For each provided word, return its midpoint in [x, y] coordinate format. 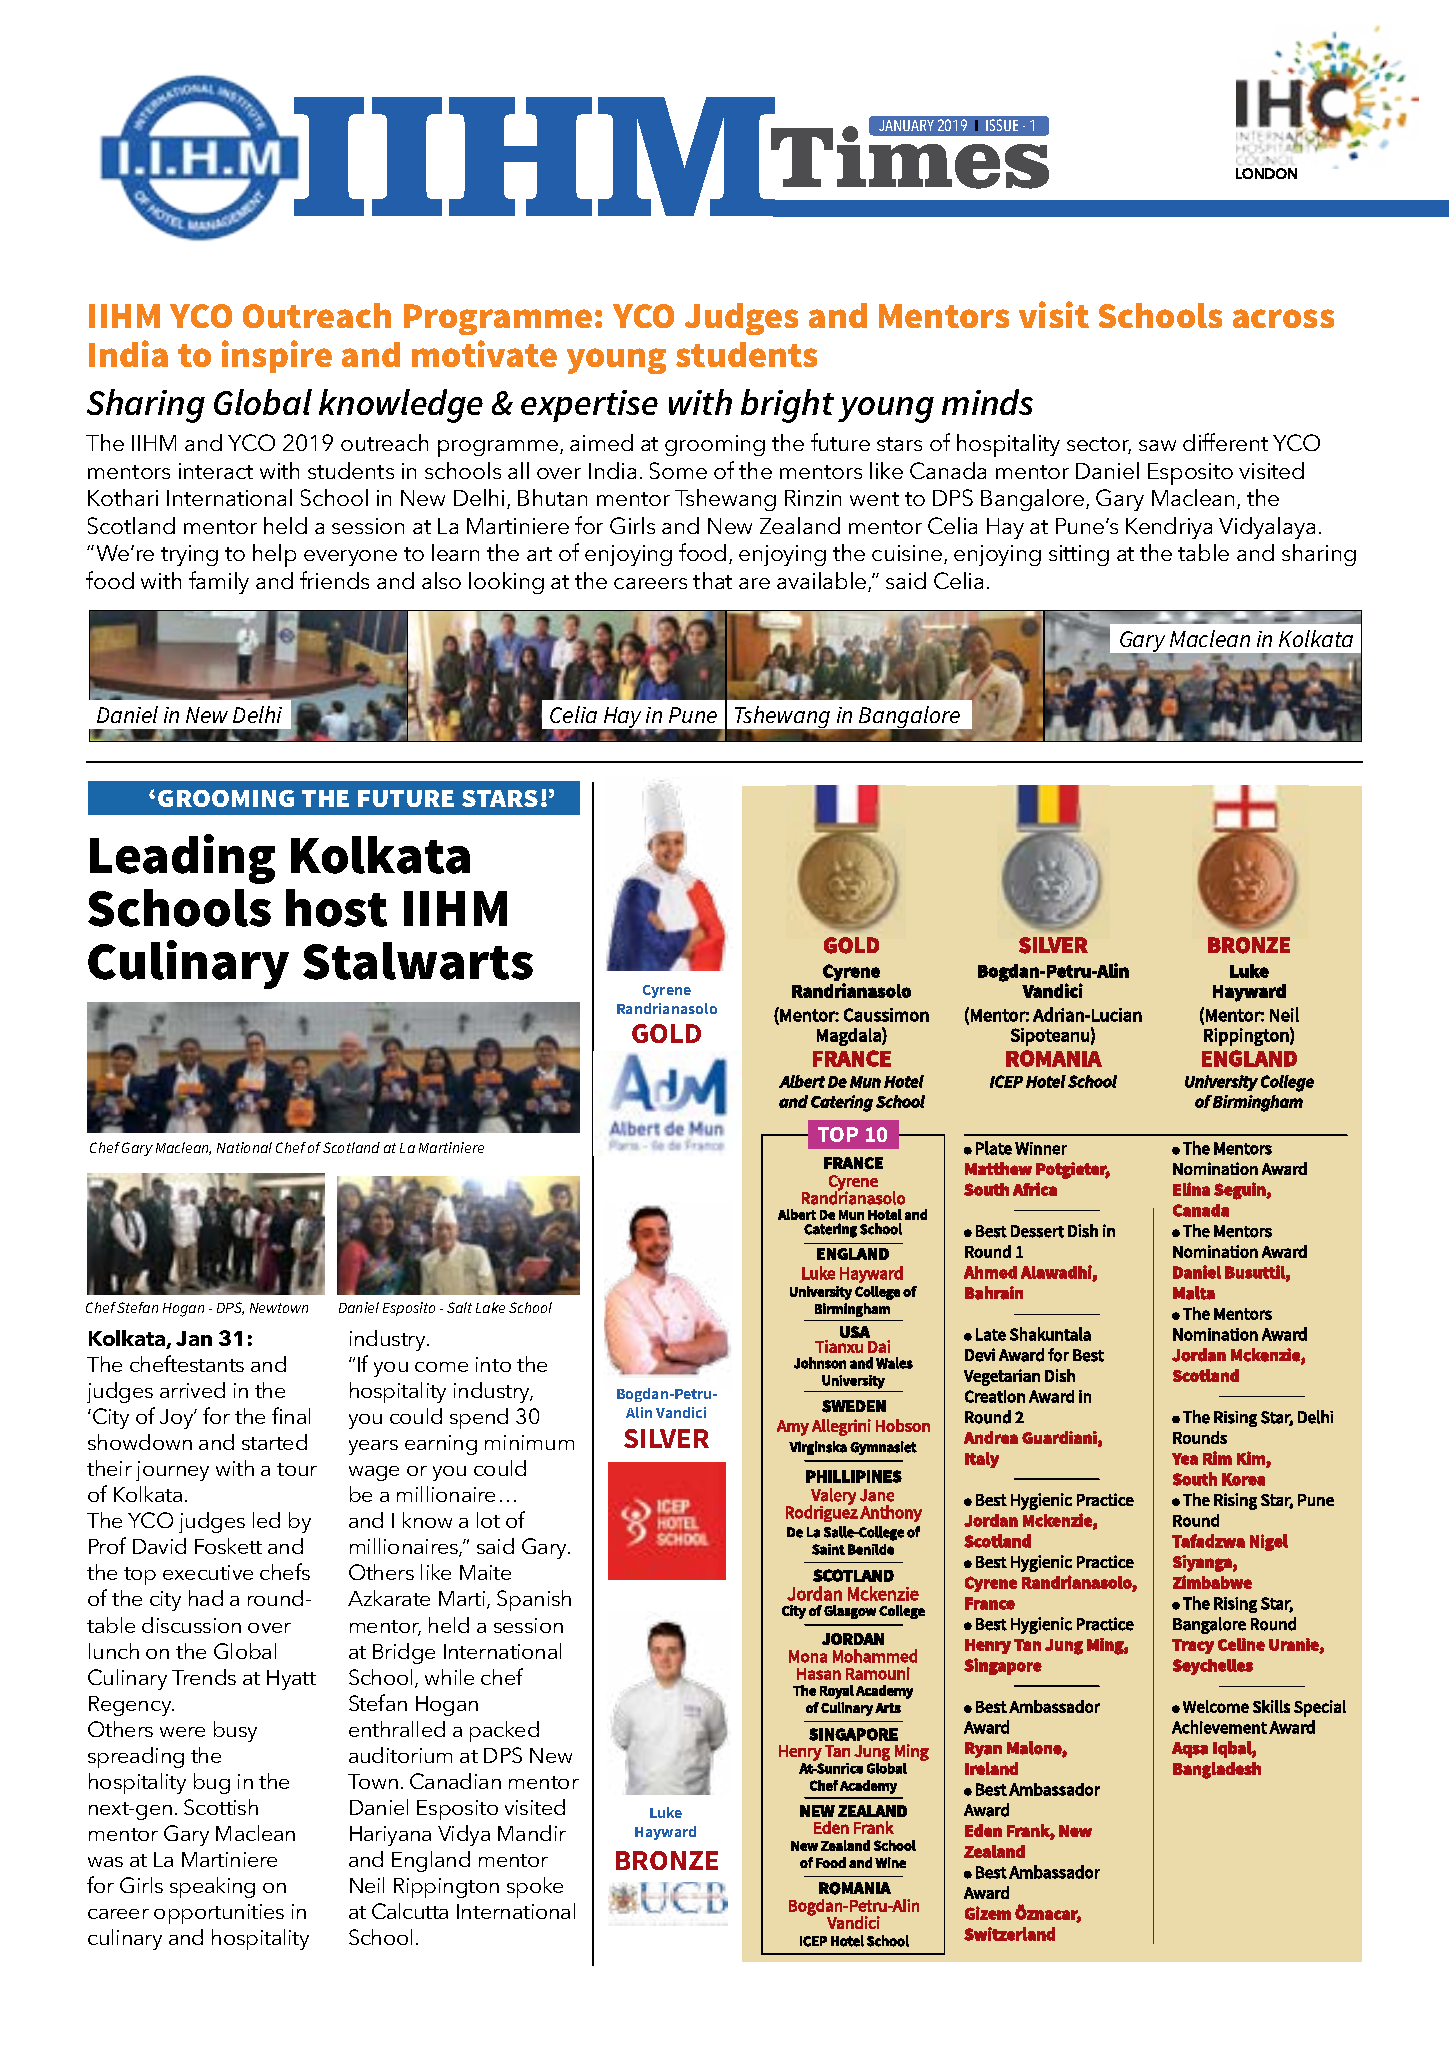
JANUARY [906, 125]
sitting [1079, 555]
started [274, 1442]
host [336, 908]
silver [666, 1438]
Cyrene [667, 991]
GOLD [666, 1033]
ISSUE [1002, 125]
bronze [667, 1860]
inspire [277, 356]
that [712, 580]
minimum [529, 1442]
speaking [212, 1887]
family [219, 582]
